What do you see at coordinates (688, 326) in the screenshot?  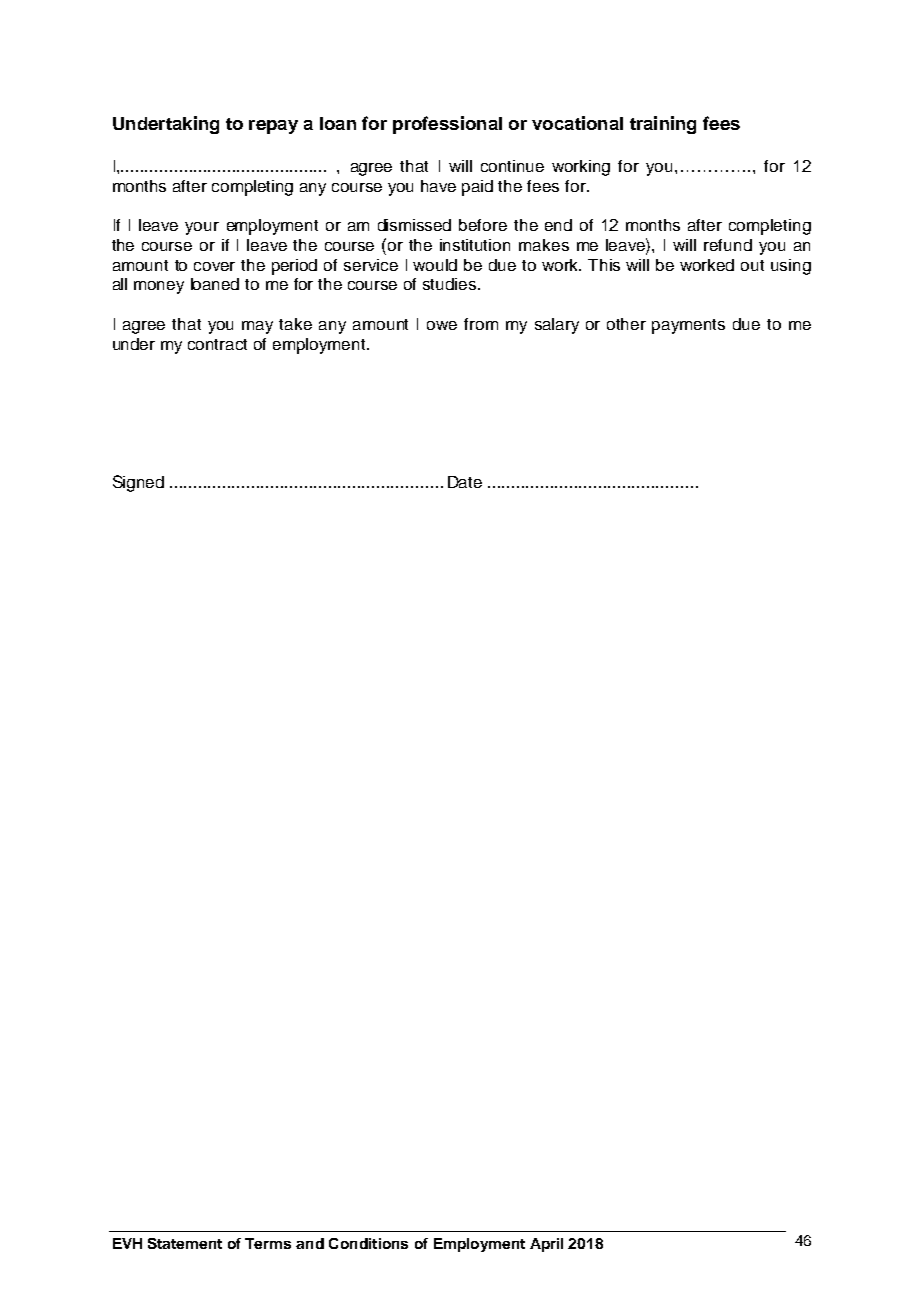 I see `payments` at bounding box center [688, 326].
